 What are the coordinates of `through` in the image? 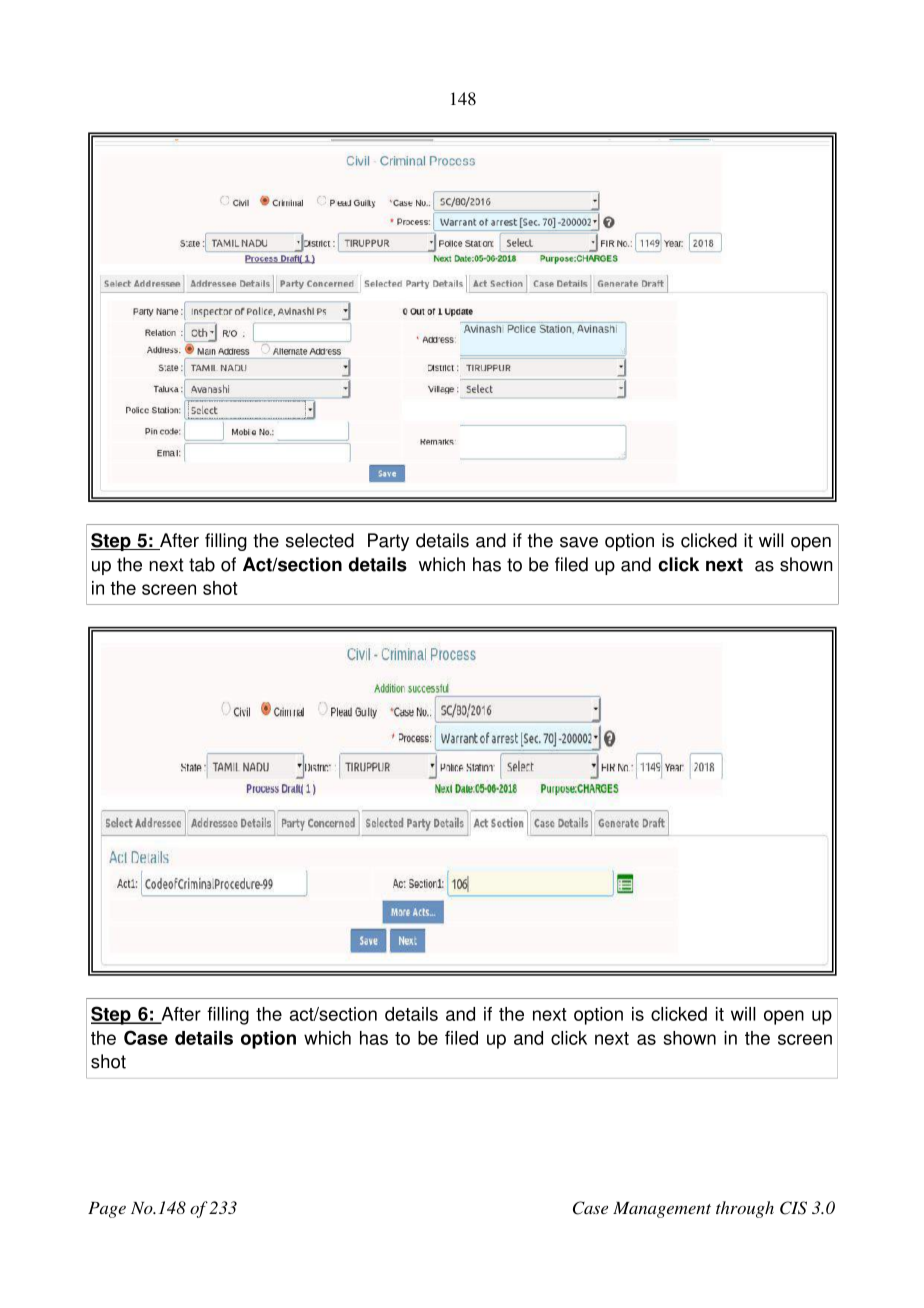 It's located at (745, 1209).
